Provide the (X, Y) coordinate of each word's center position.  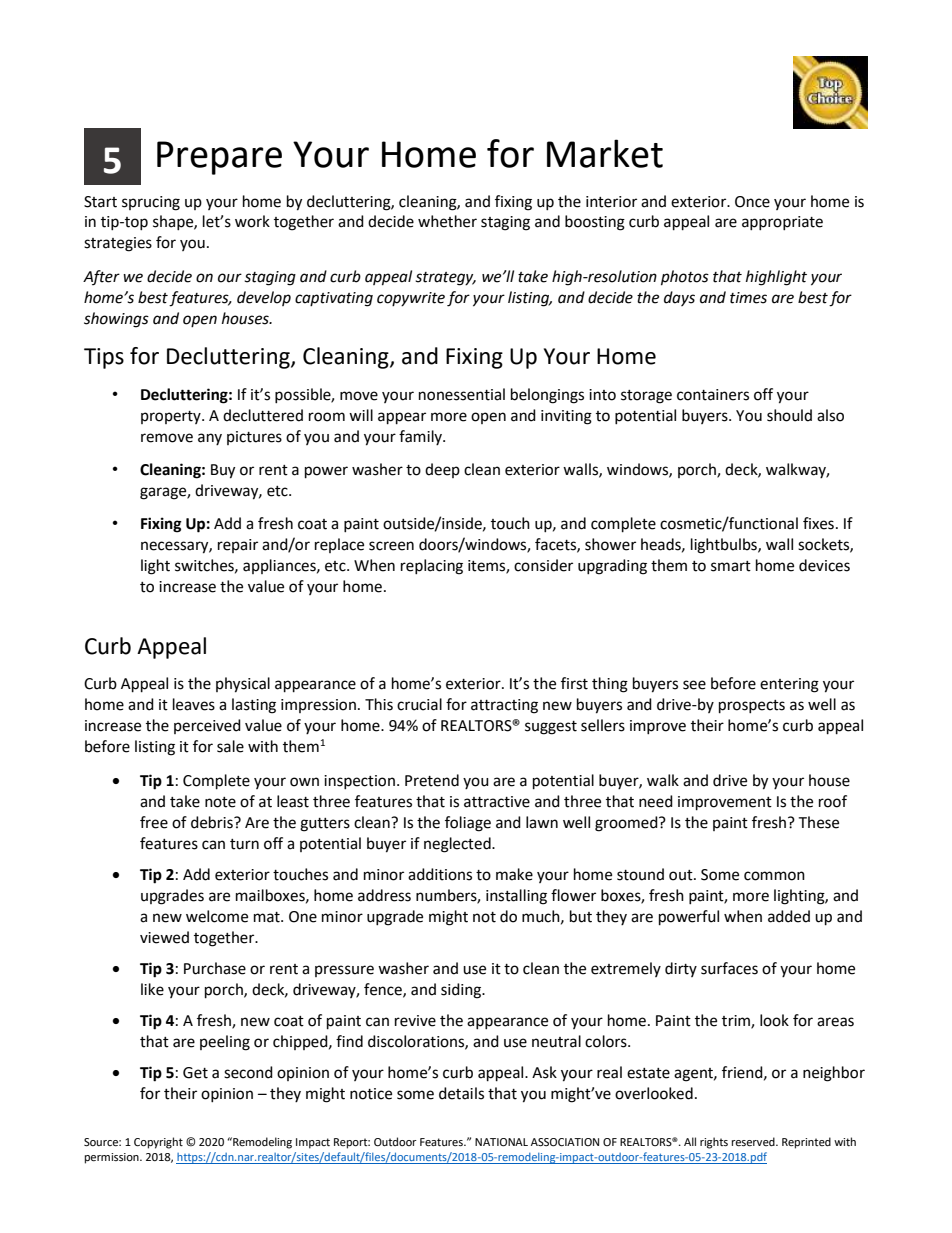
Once (752, 202)
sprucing (151, 203)
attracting (504, 706)
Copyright (158, 1143)
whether (447, 221)
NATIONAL (501, 1142)
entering (789, 685)
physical (243, 685)
